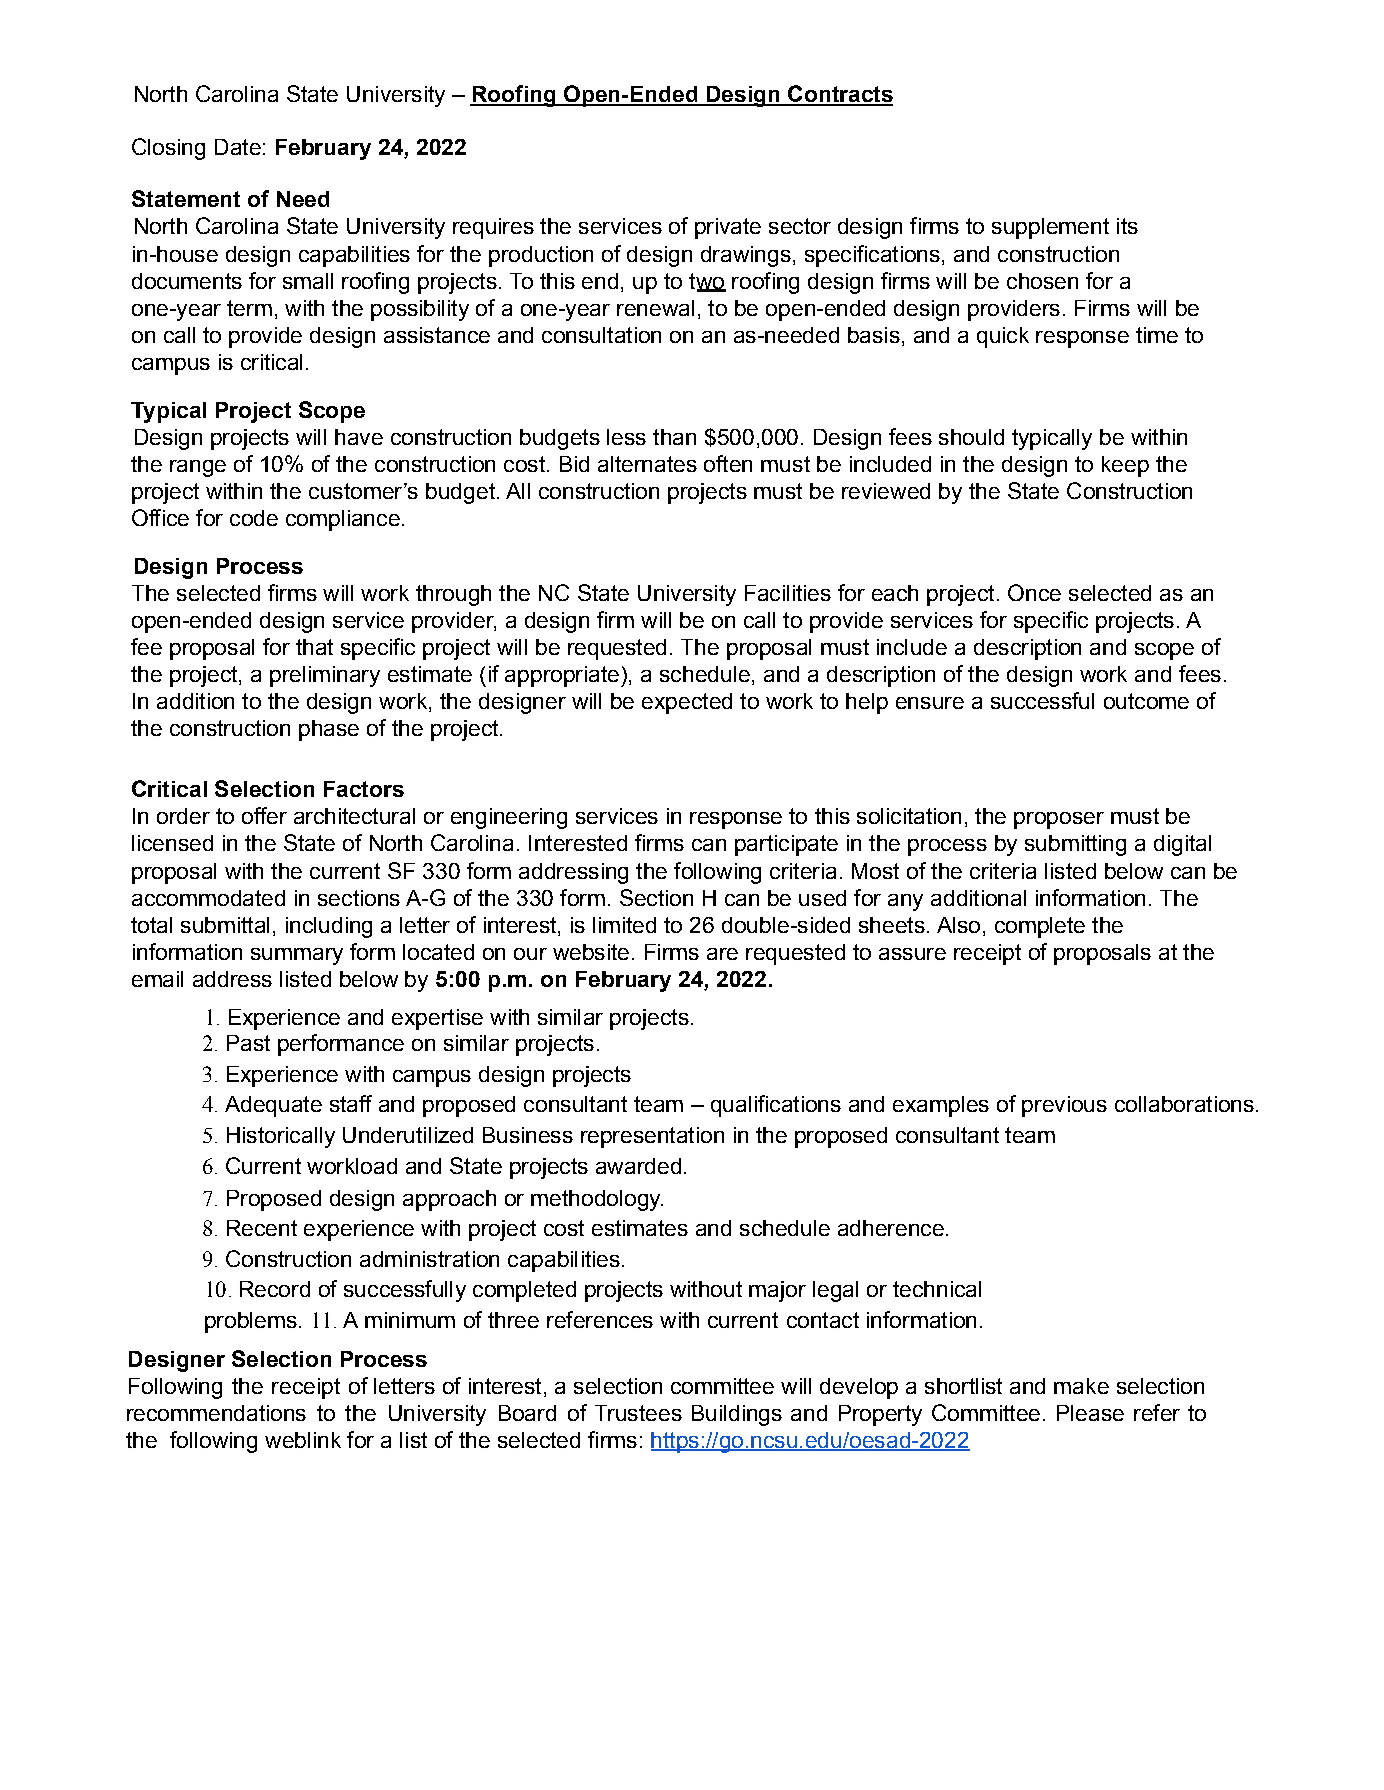 The image size is (1384, 1790). Describe the element at coordinates (216, 1413) in the page. I see `recommendations` at that location.
